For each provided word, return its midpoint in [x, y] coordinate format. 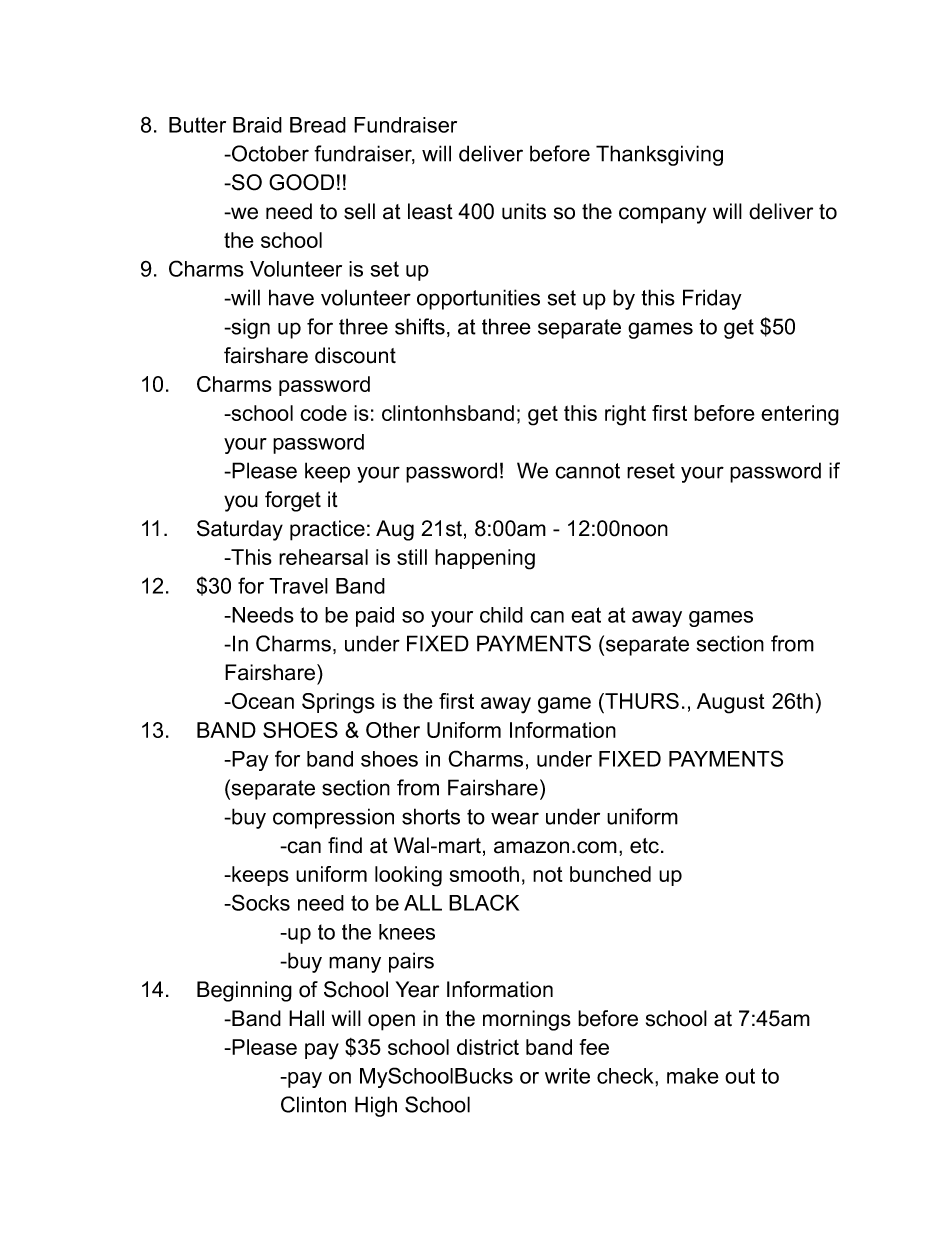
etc [644, 846]
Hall [306, 1018]
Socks [260, 902]
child [501, 615]
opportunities [478, 299]
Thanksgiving [659, 155]
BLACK [484, 902]
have [291, 297]
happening [485, 559]
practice [327, 530]
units [524, 211]
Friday [712, 299]
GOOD [301, 182]
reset [651, 471]
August [731, 703]
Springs [338, 703]
